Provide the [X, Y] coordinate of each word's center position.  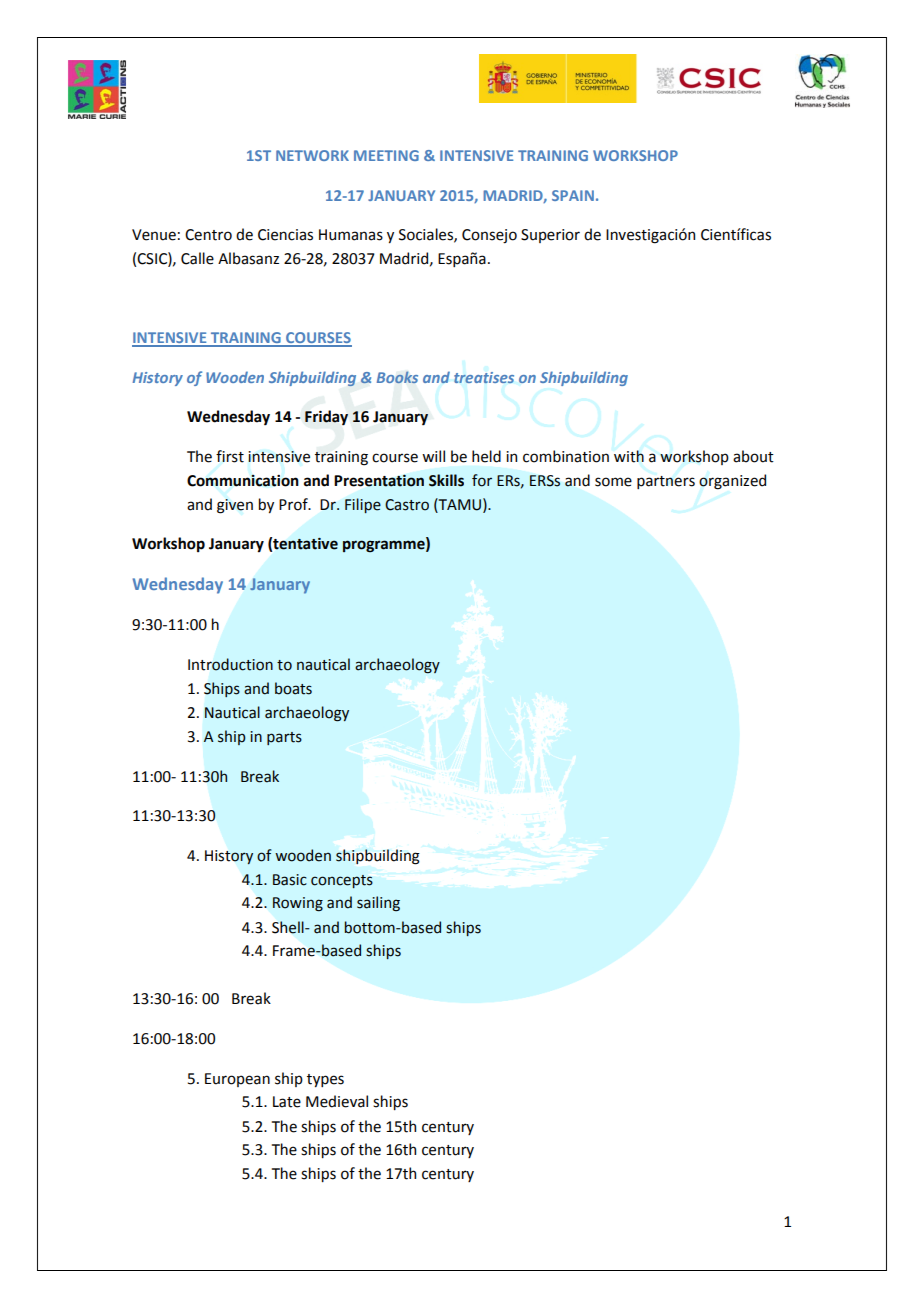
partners [666, 482]
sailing [378, 903]
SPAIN [573, 195]
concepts [342, 881]
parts [284, 738]
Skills [446, 480]
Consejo [489, 236]
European [237, 1080]
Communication [243, 481]
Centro [208, 235]
